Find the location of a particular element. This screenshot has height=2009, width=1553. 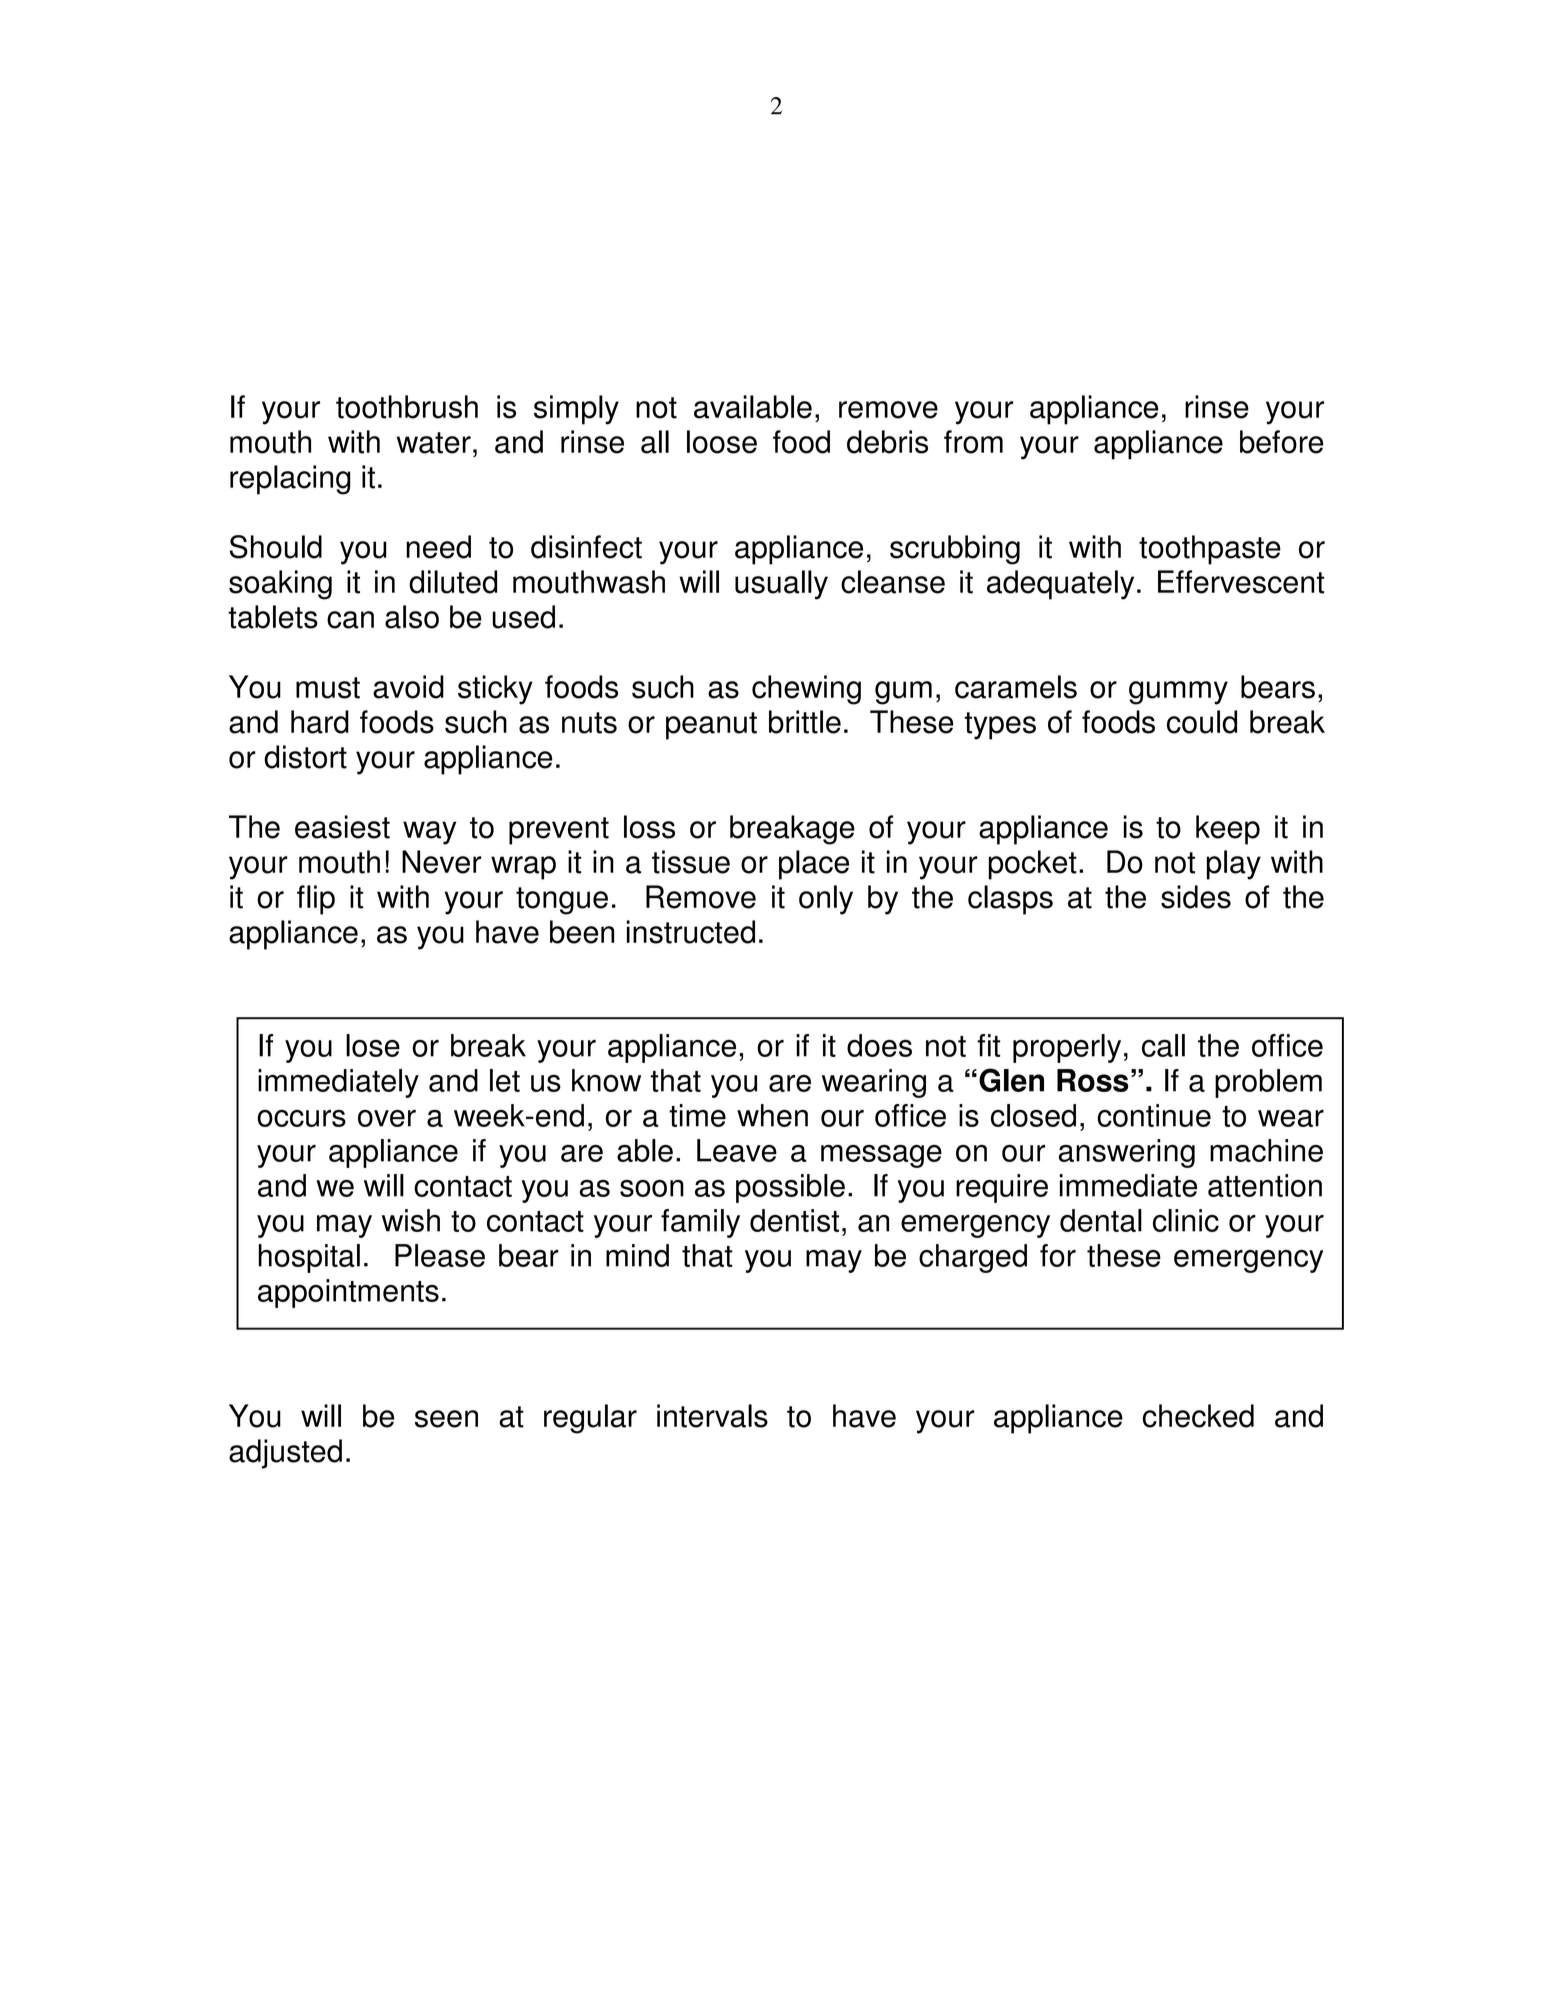

seen is located at coordinates (446, 1419).
